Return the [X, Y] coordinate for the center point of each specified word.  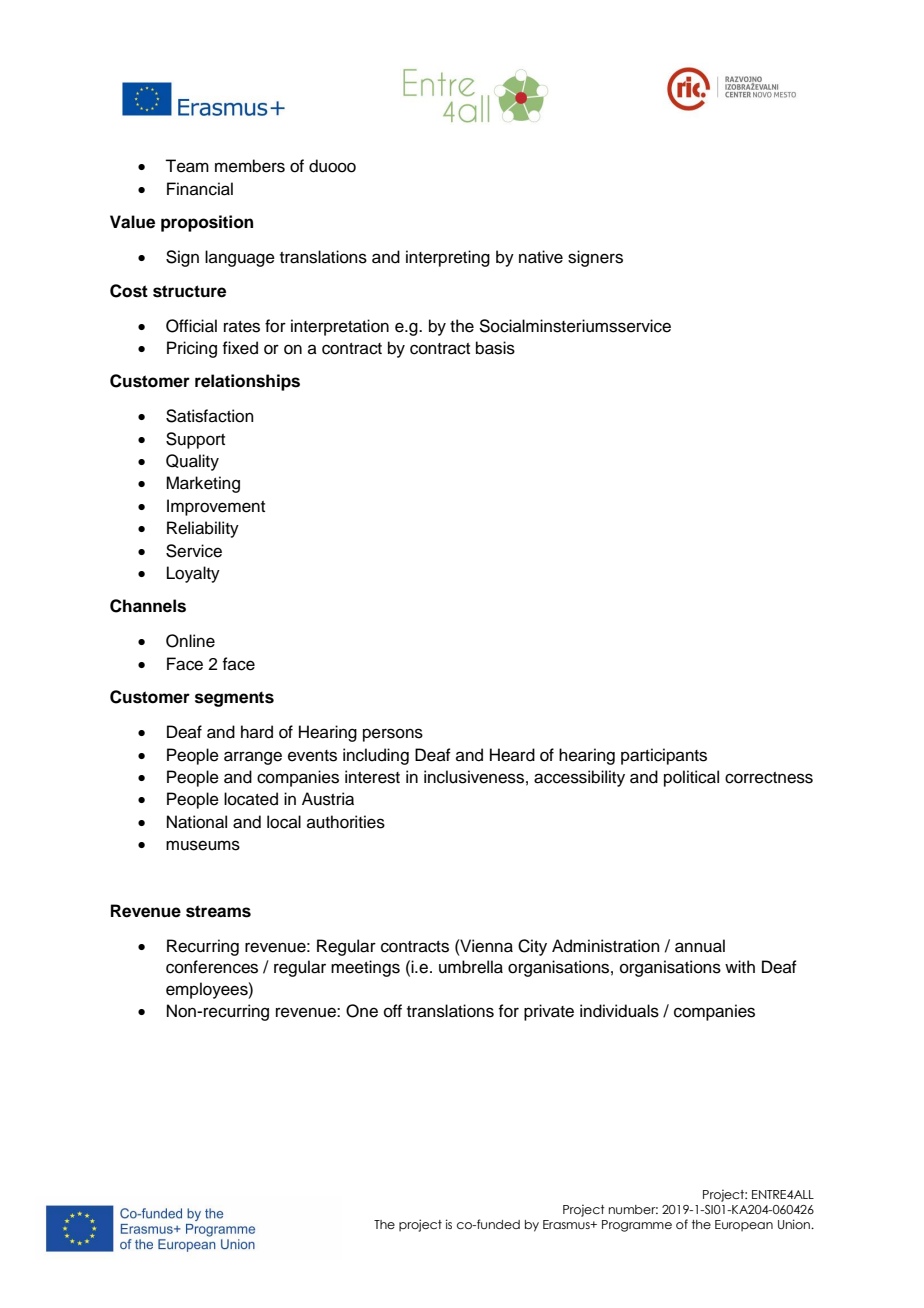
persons [393, 735]
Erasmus [567, 1224]
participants [664, 756]
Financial [200, 189]
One [362, 1011]
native [541, 257]
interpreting [448, 258]
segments [234, 699]
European [744, 1225]
